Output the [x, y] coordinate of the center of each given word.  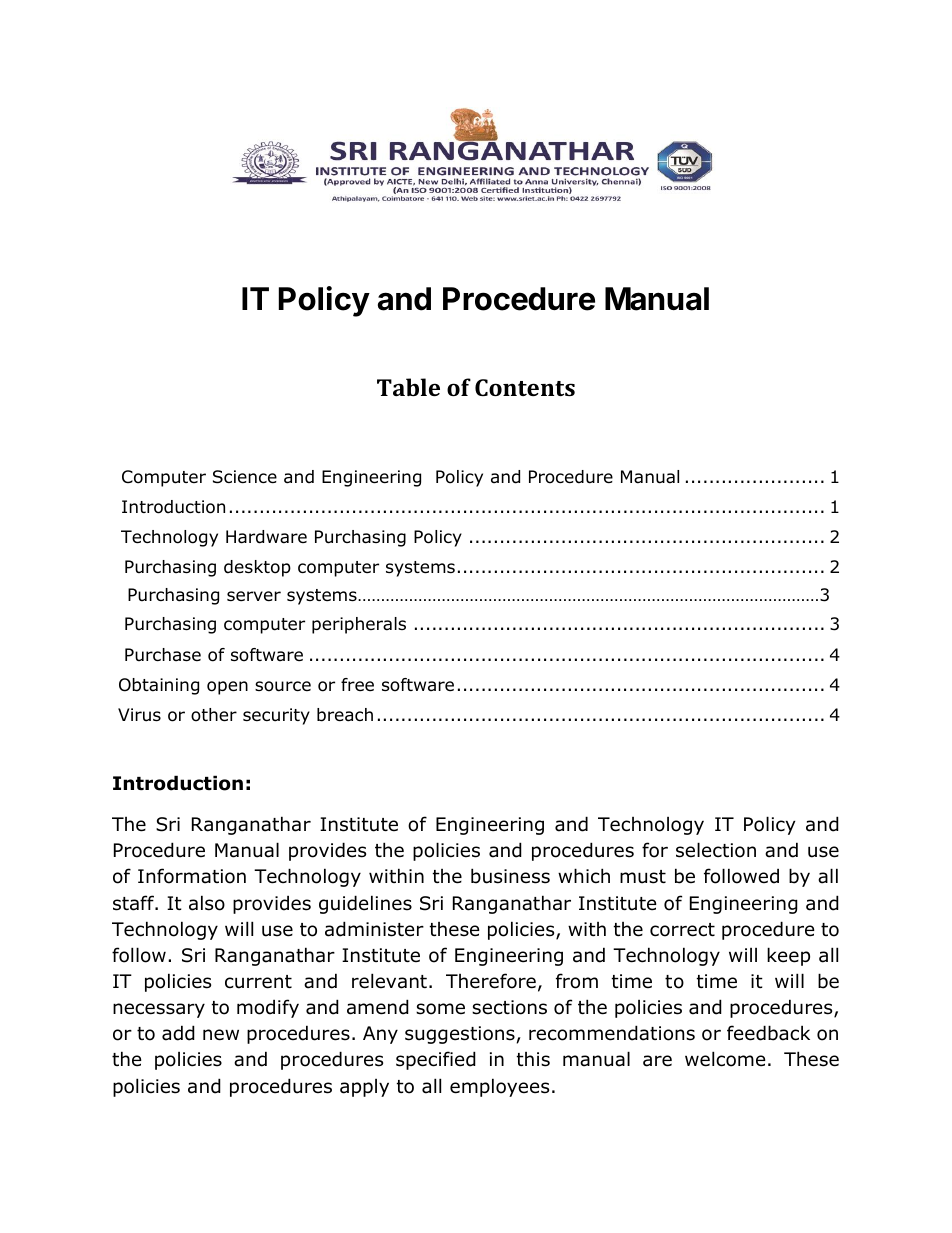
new [221, 1035]
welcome [725, 1059]
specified [436, 1060]
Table [408, 387]
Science [245, 477]
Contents [525, 387]
